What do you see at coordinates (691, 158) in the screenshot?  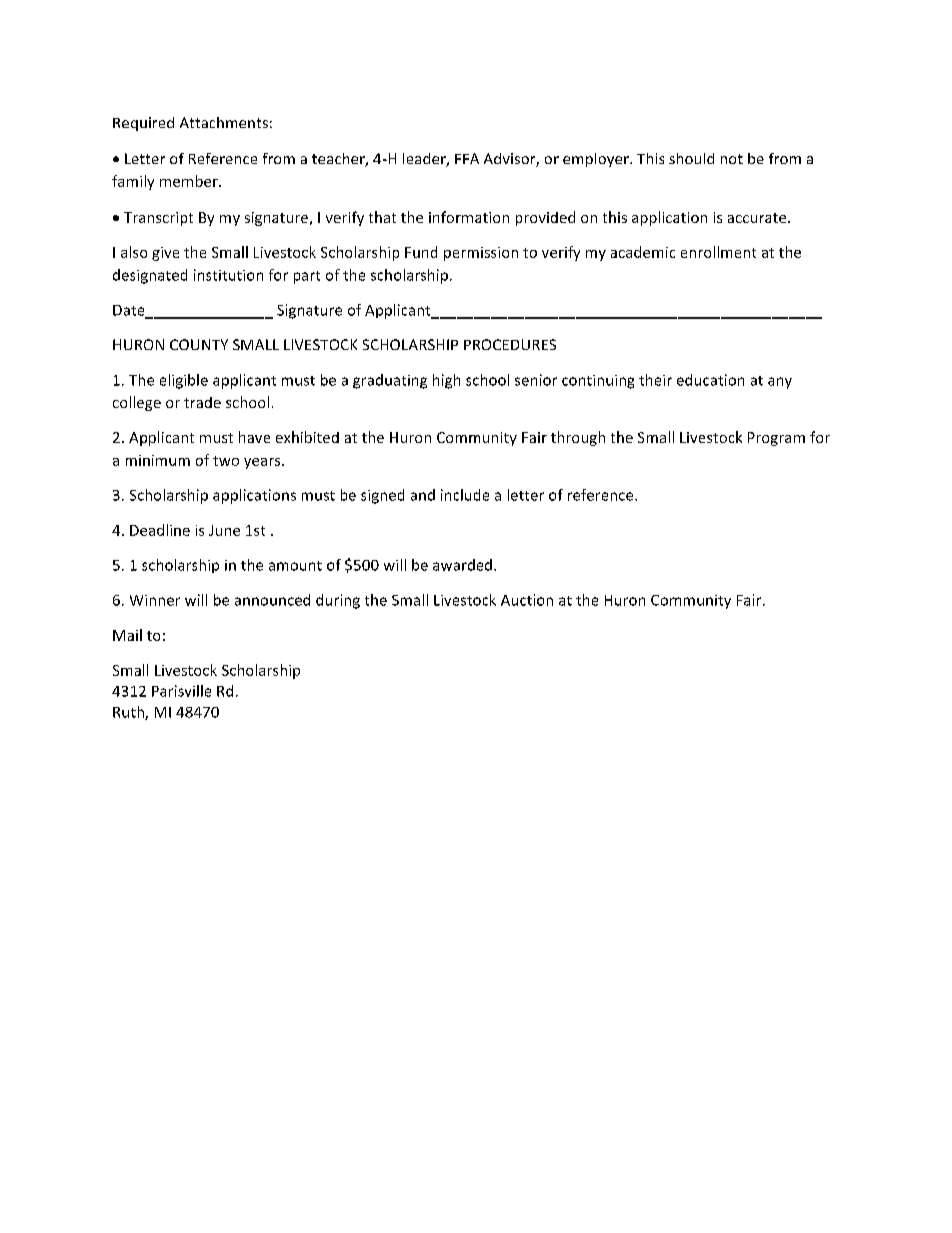 I see `should` at bounding box center [691, 158].
